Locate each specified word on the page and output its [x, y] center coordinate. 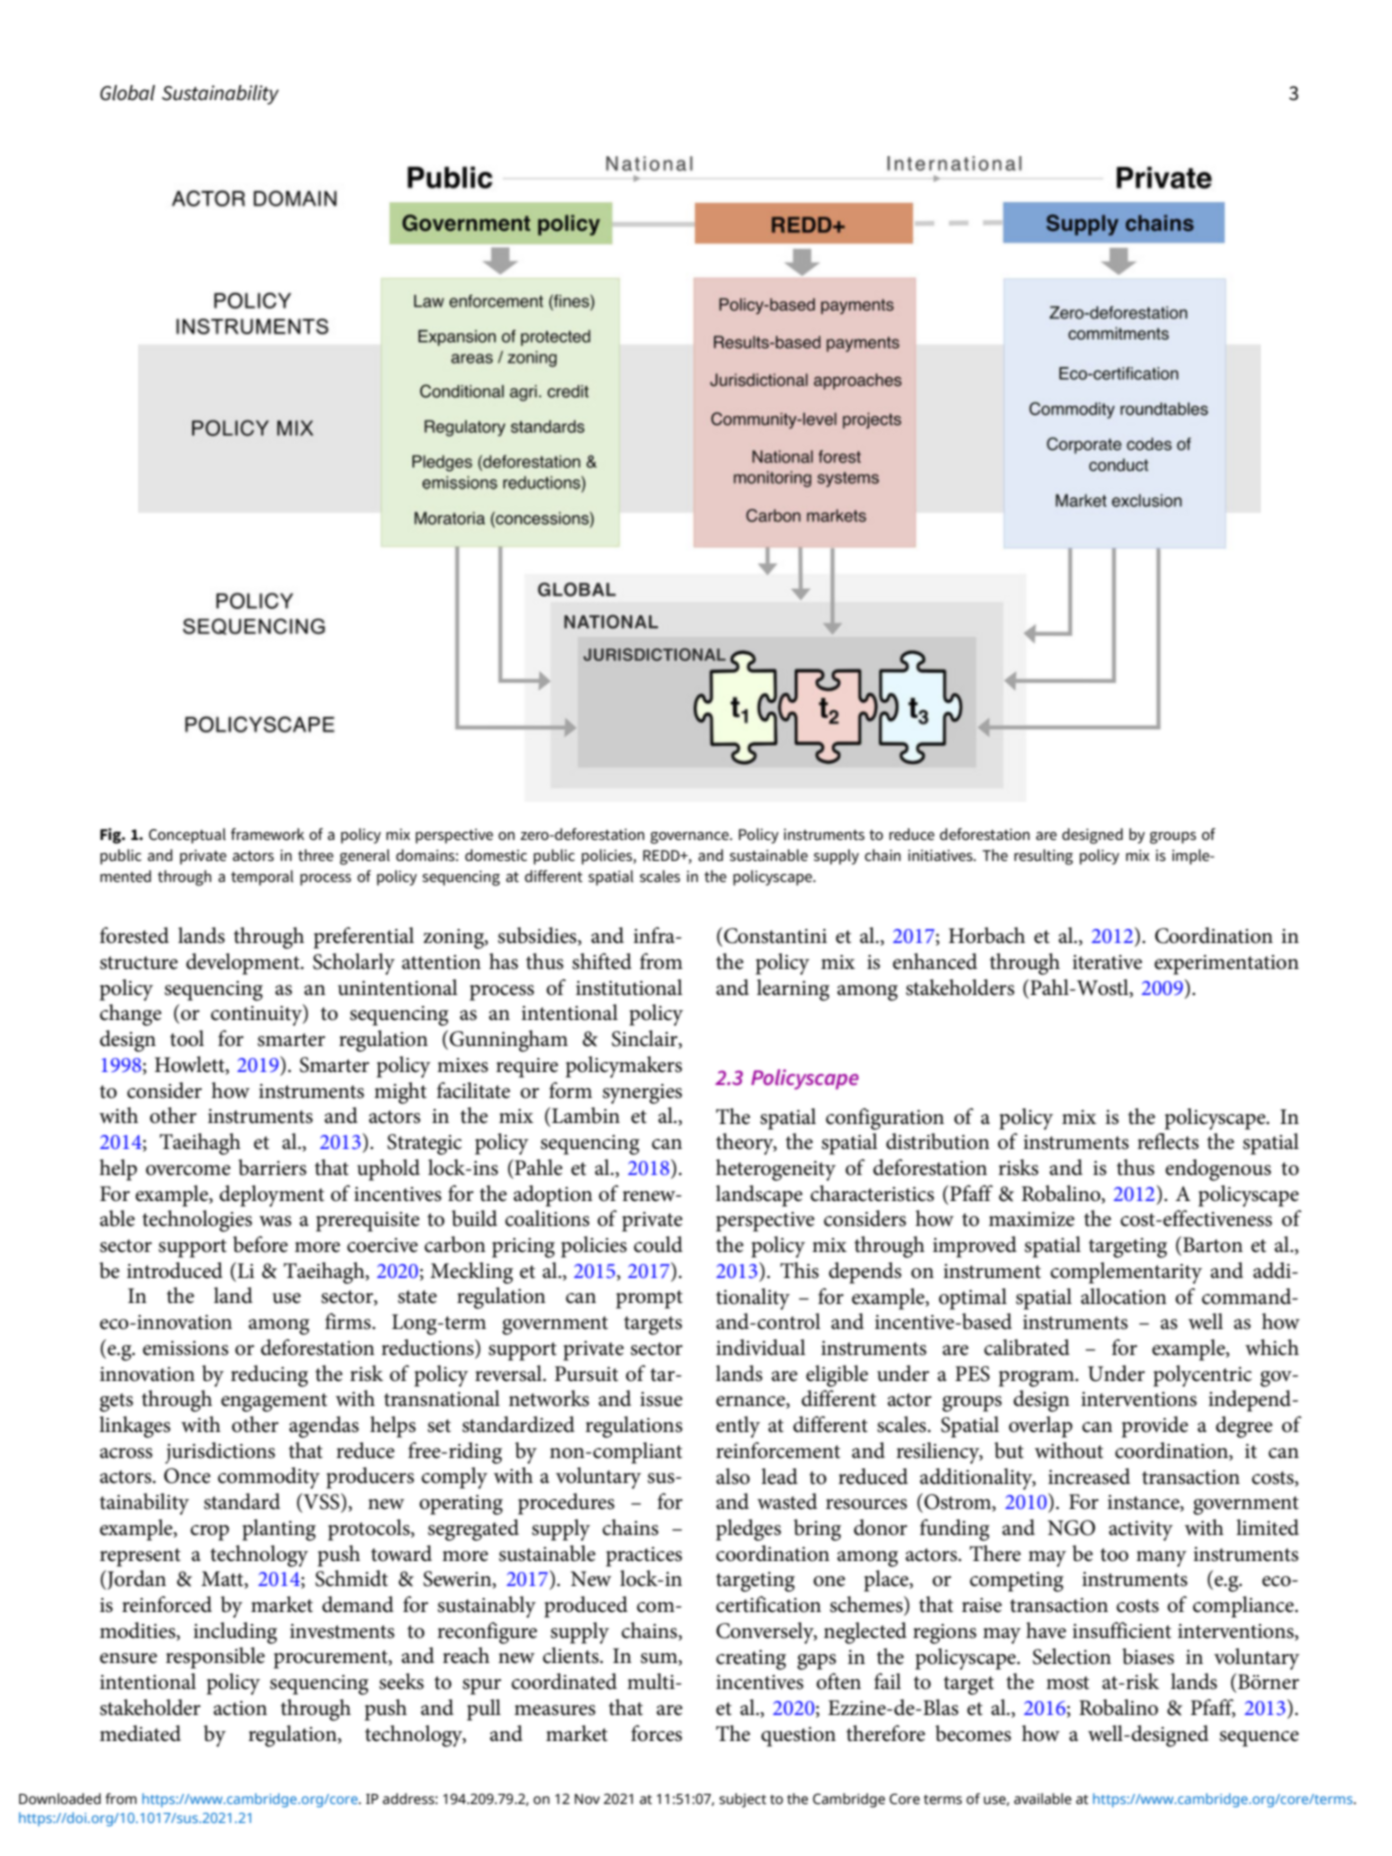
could [658, 1244]
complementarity [1126, 1273]
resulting [1043, 857]
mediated [140, 1733]
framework [267, 834]
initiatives [941, 855]
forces [656, 1733]
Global [127, 93]
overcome [188, 1170]
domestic [496, 855]
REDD [662, 855]
